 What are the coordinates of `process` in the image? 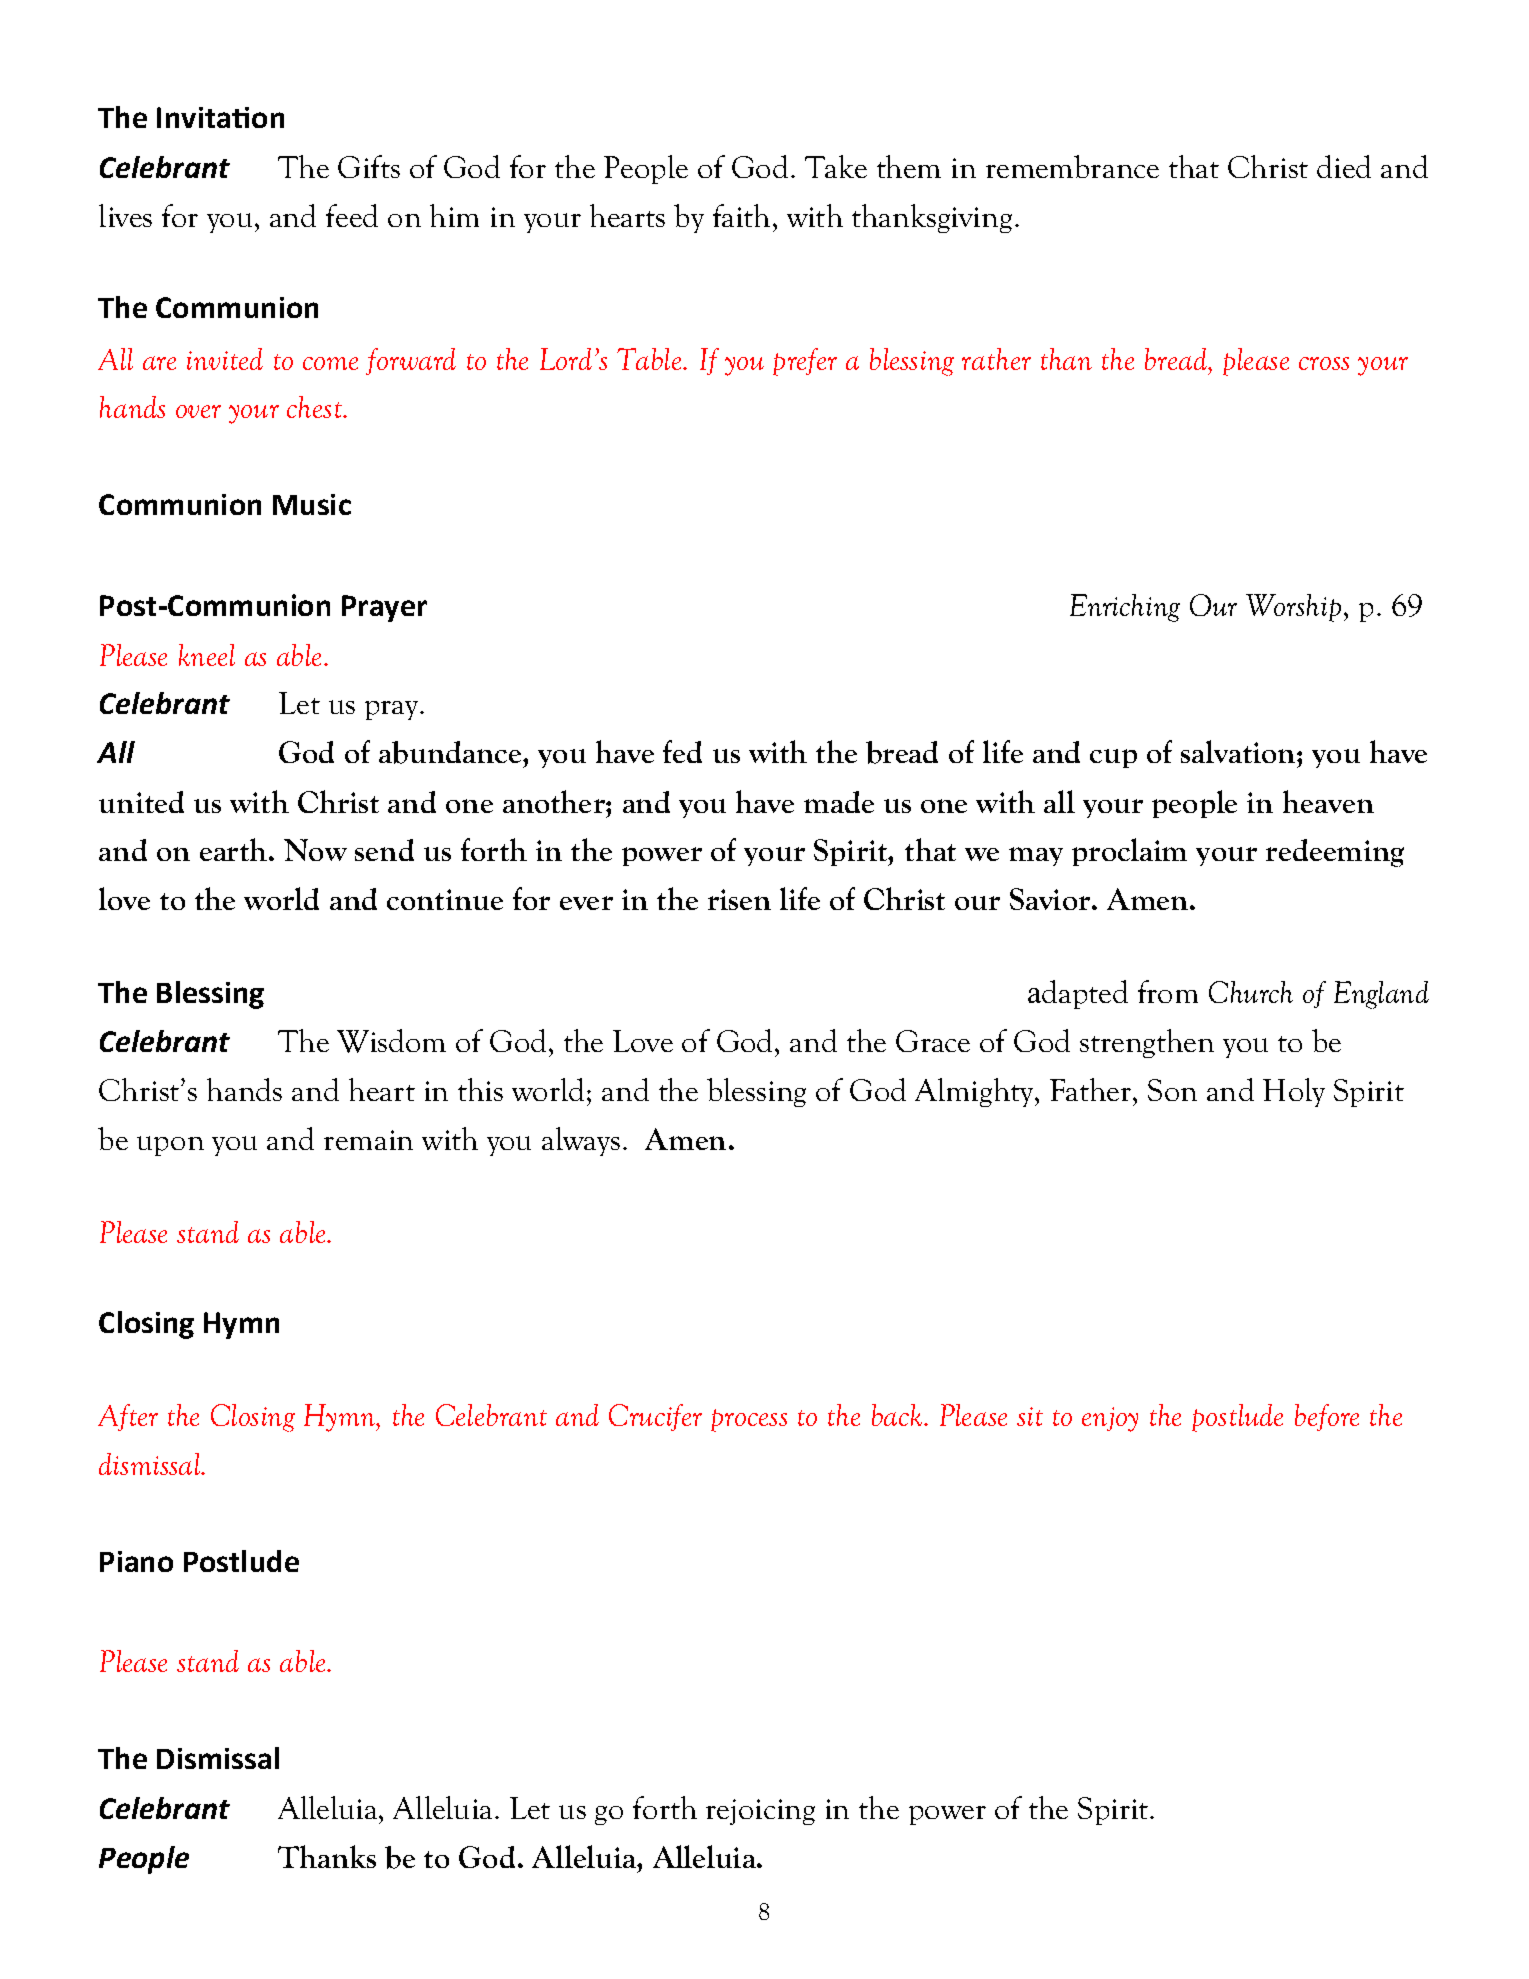 It's located at (749, 1420).
